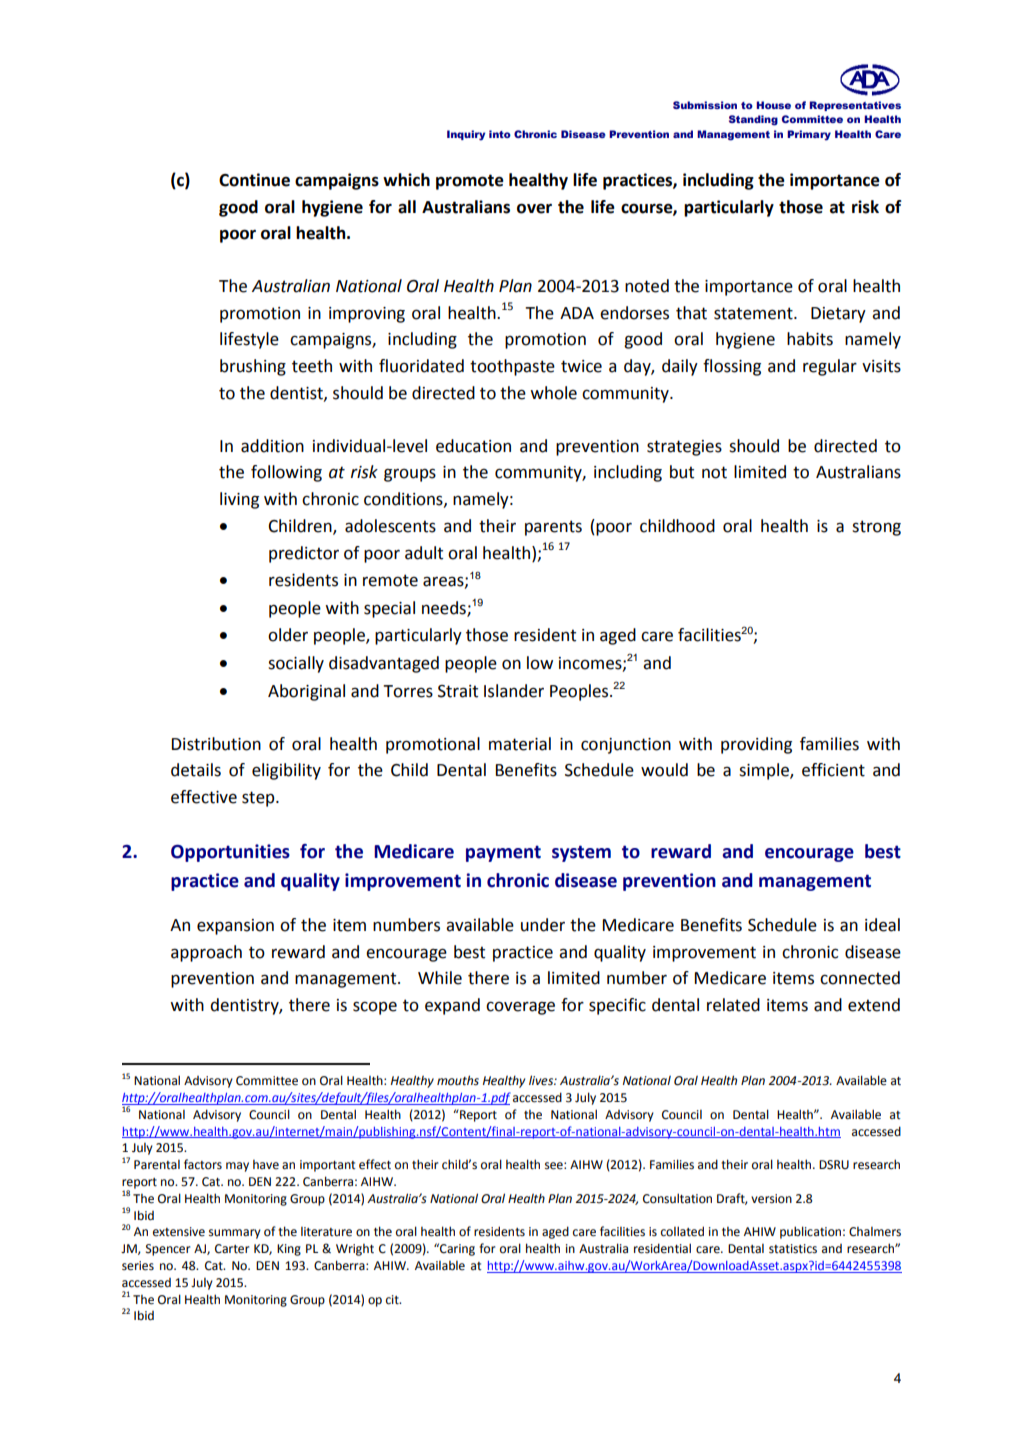 The image size is (1023, 1448). I want to click on strong, so click(876, 528).
